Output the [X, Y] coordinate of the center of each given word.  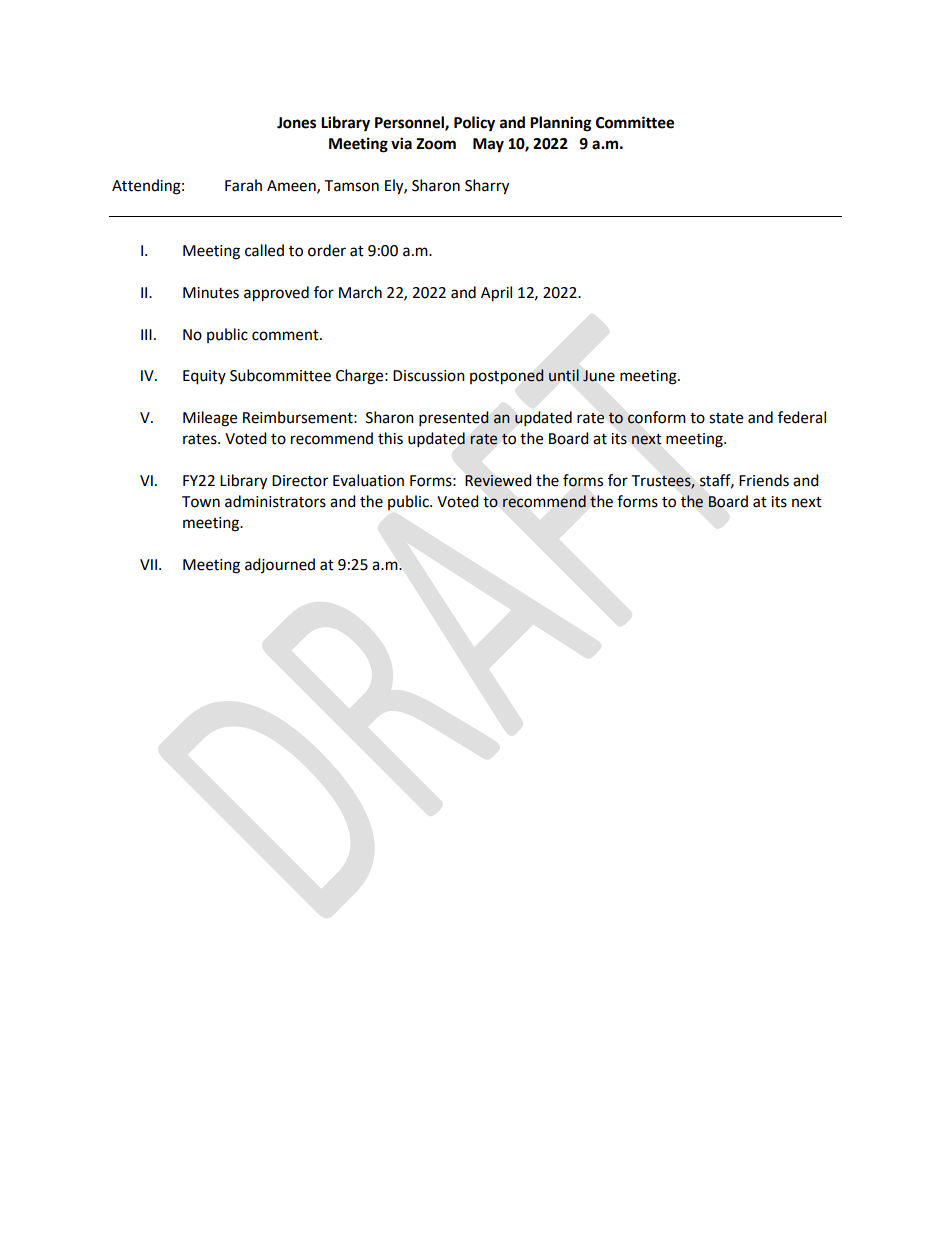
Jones [296, 123]
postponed [507, 377]
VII [148, 564]
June [599, 376]
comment [286, 335]
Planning [561, 124]
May [488, 145]
